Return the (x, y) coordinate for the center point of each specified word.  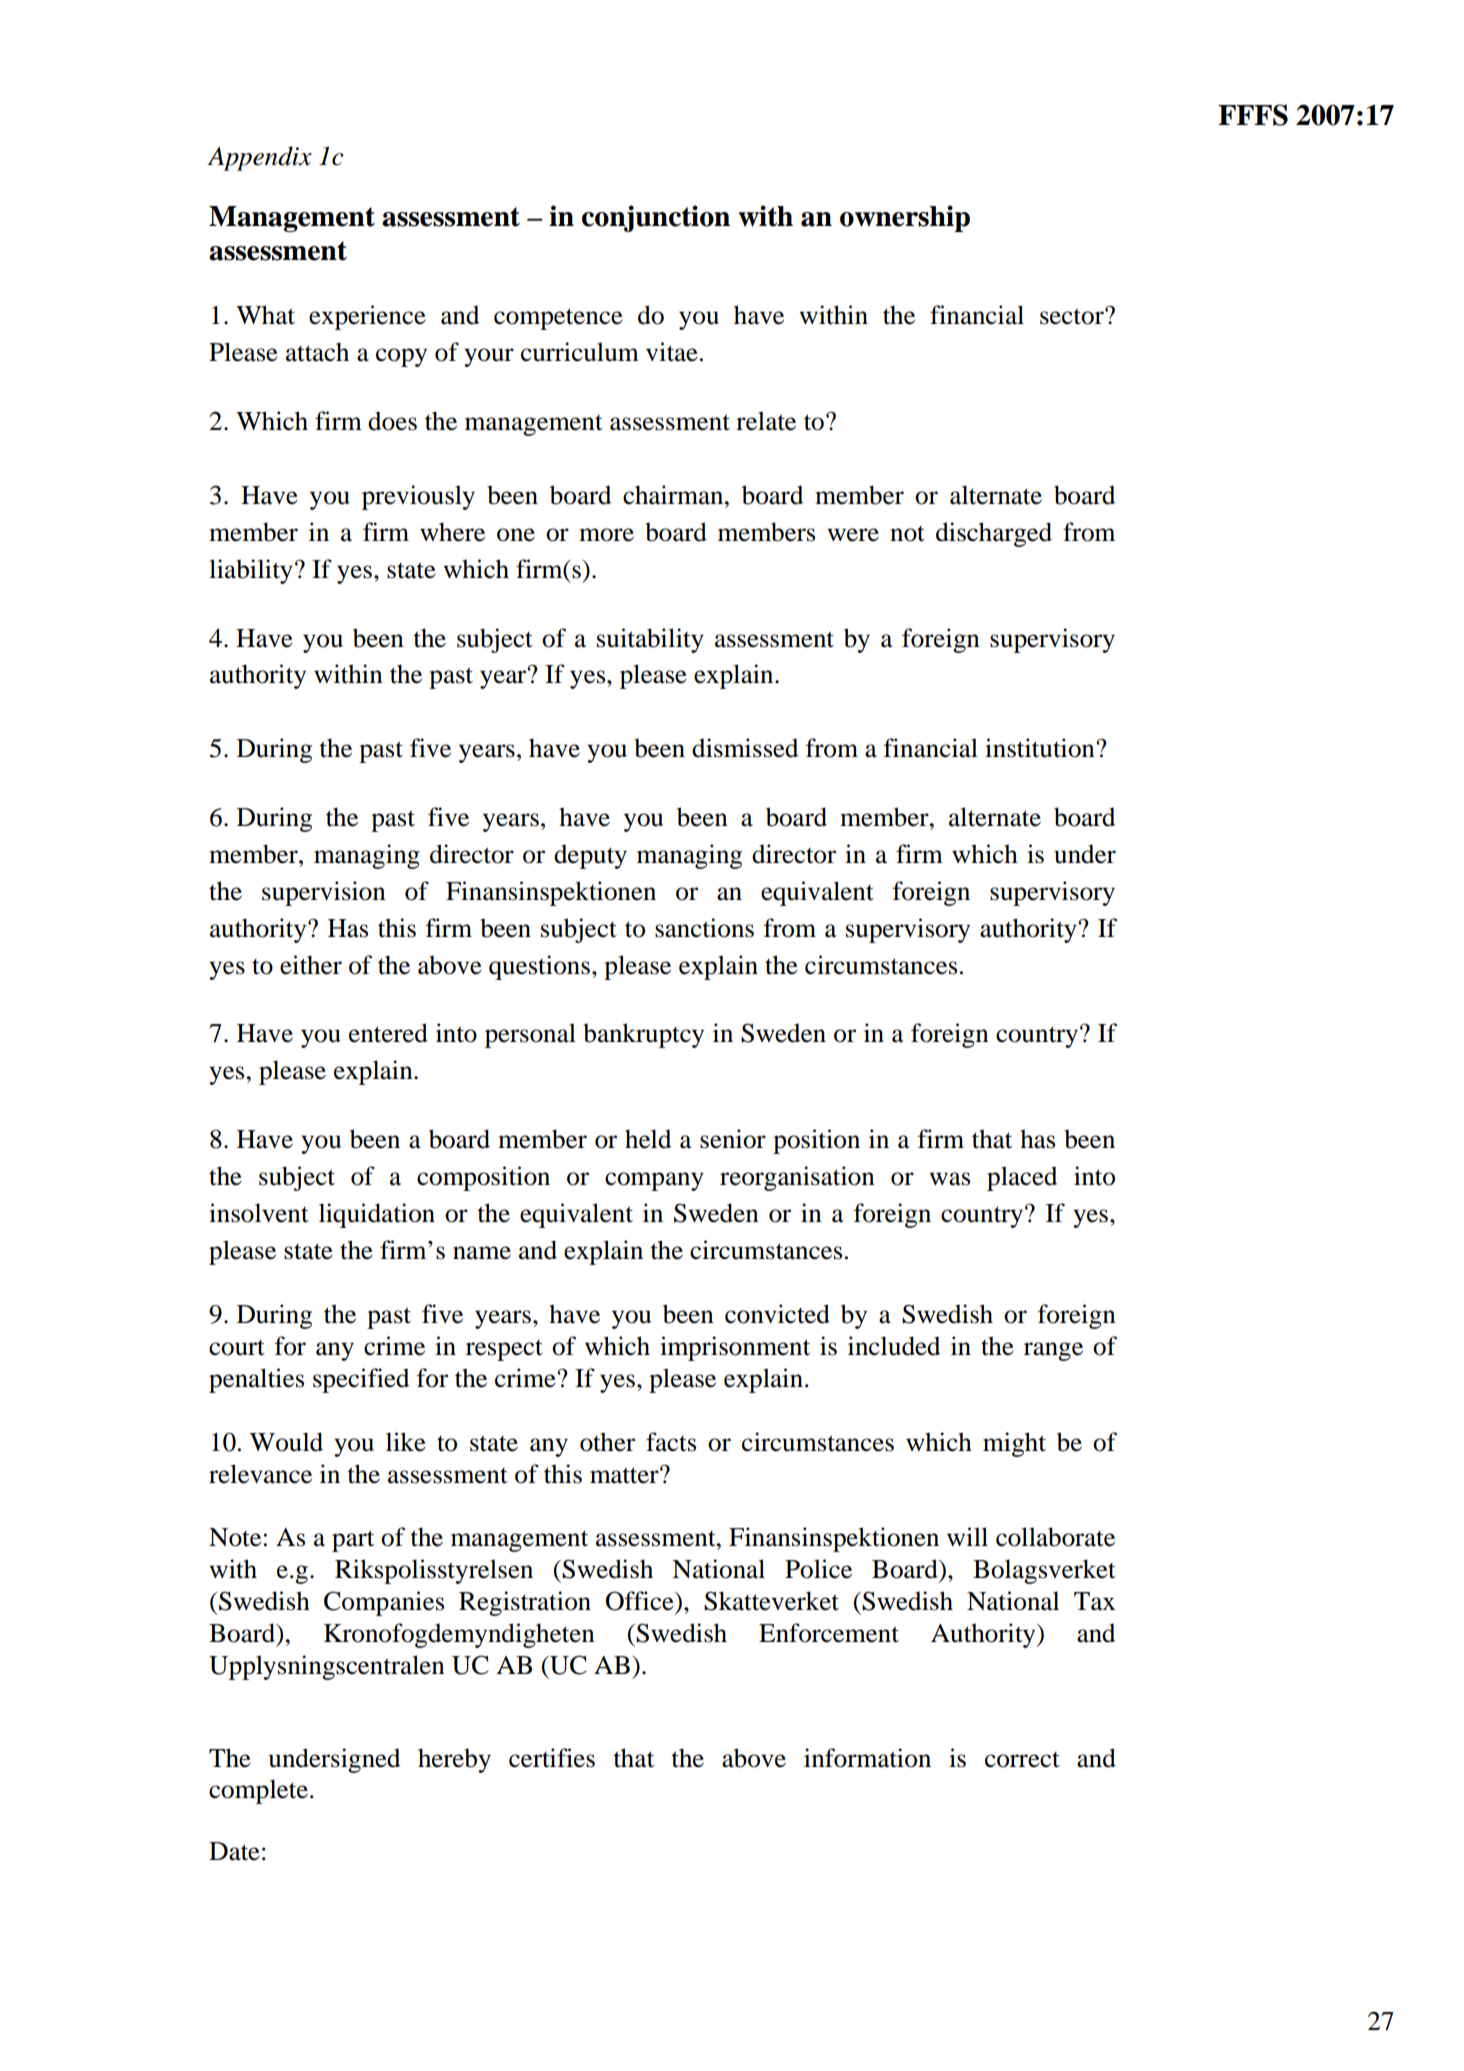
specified (361, 1380)
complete (258, 1791)
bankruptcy (643, 1035)
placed (1022, 1178)
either (311, 965)
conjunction (656, 218)
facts (671, 1442)
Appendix (259, 158)
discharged (994, 534)
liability (251, 571)
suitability (650, 640)
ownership (905, 218)
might (1014, 1444)
